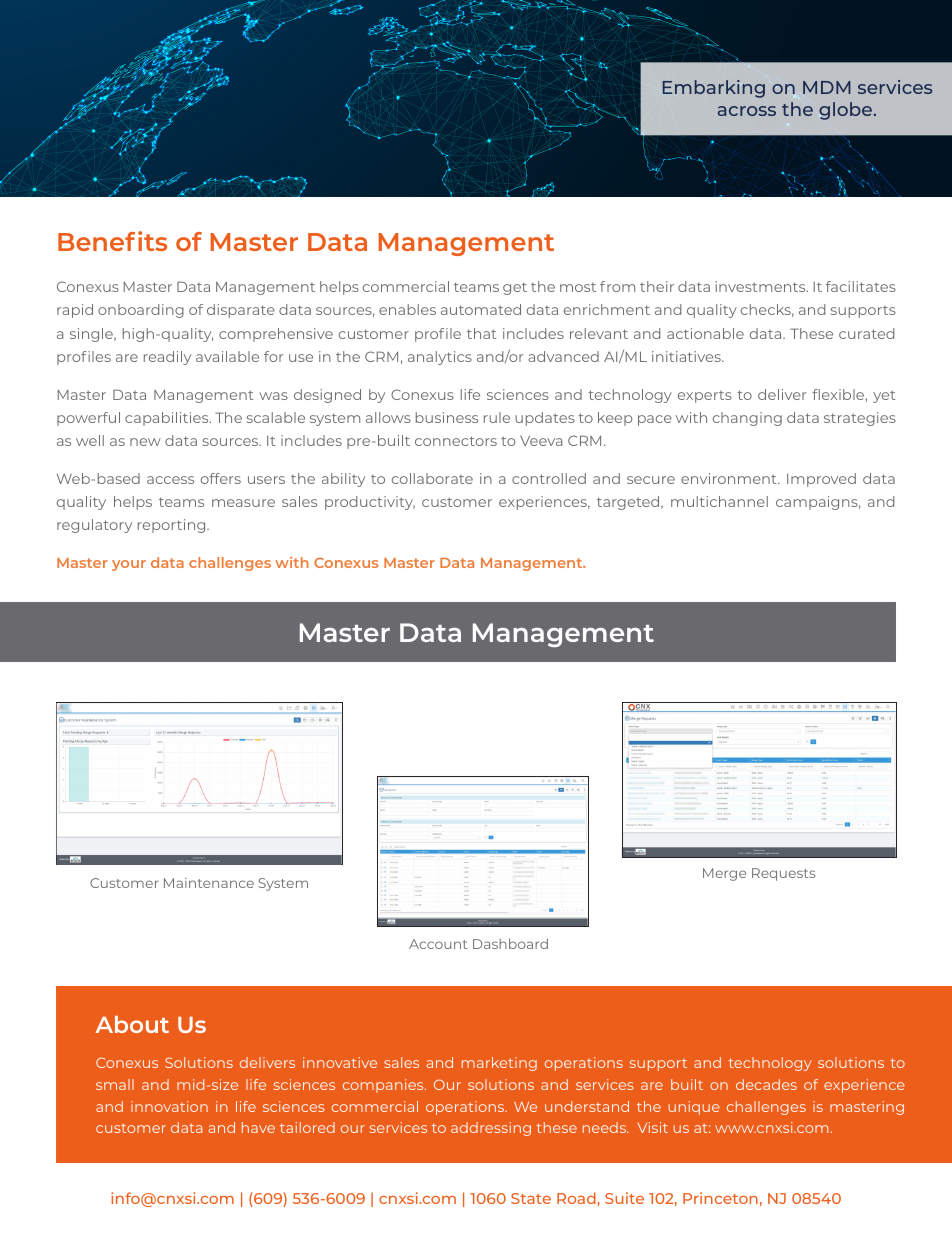  Describe the element at coordinates (170, 480) in the screenshot. I see `access` at that location.
